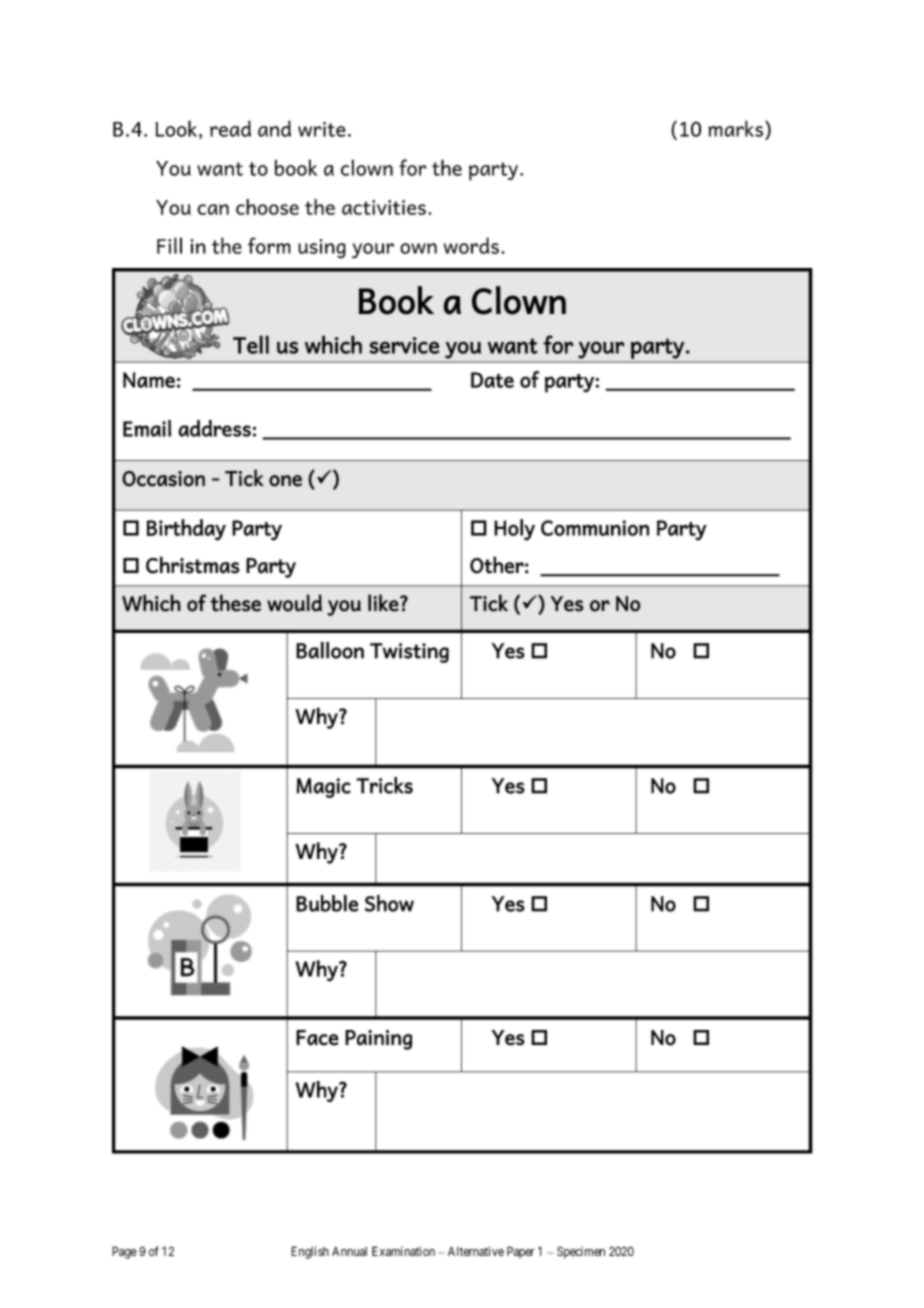 The width and height of the screenshot is (924, 1308). What do you see at coordinates (384, 785) in the screenshot?
I see `Tricks` at bounding box center [384, 785].
